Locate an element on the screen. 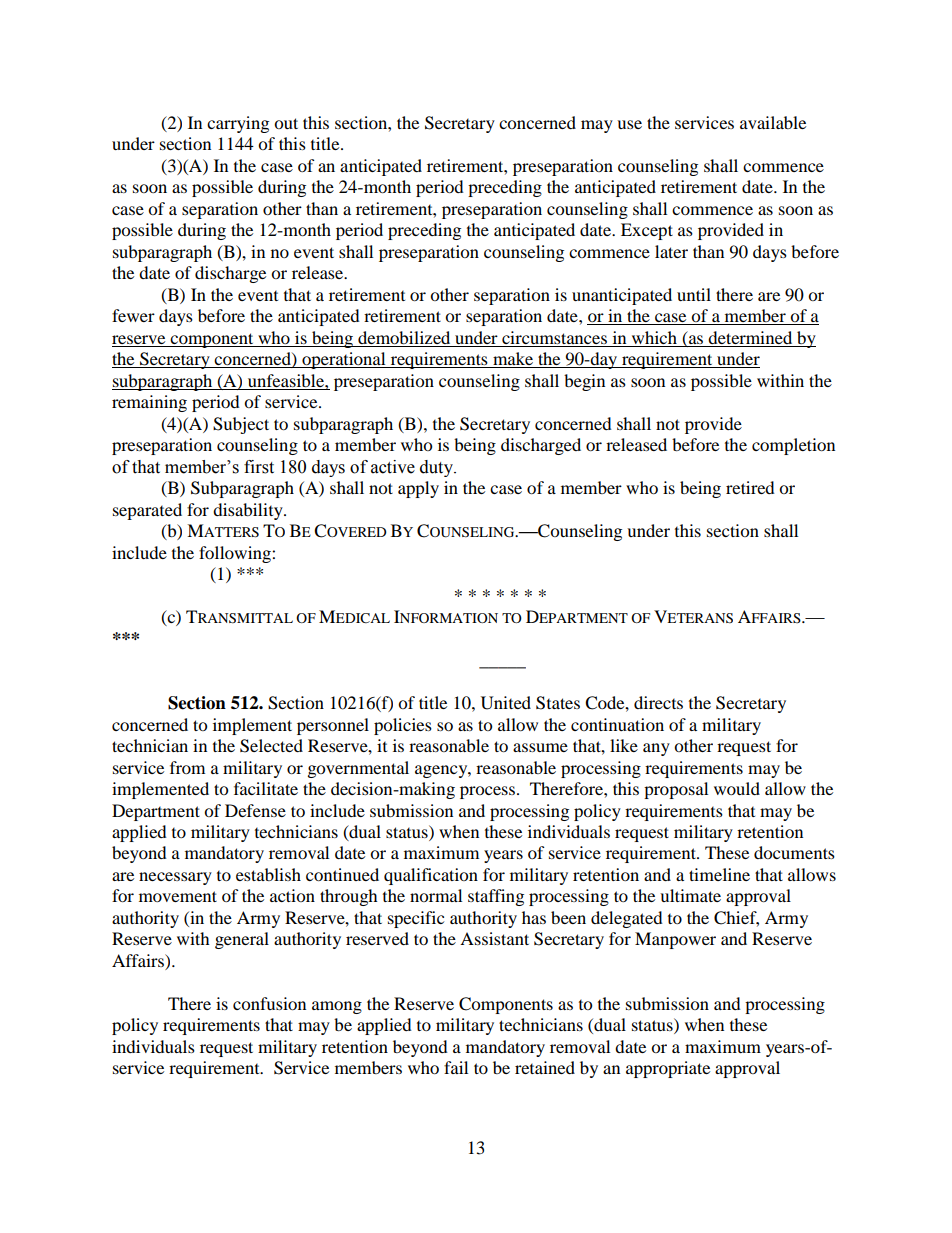 The width and height of the screenshot is (952, 1233). confusion is located at coordinates (269, 1003).
